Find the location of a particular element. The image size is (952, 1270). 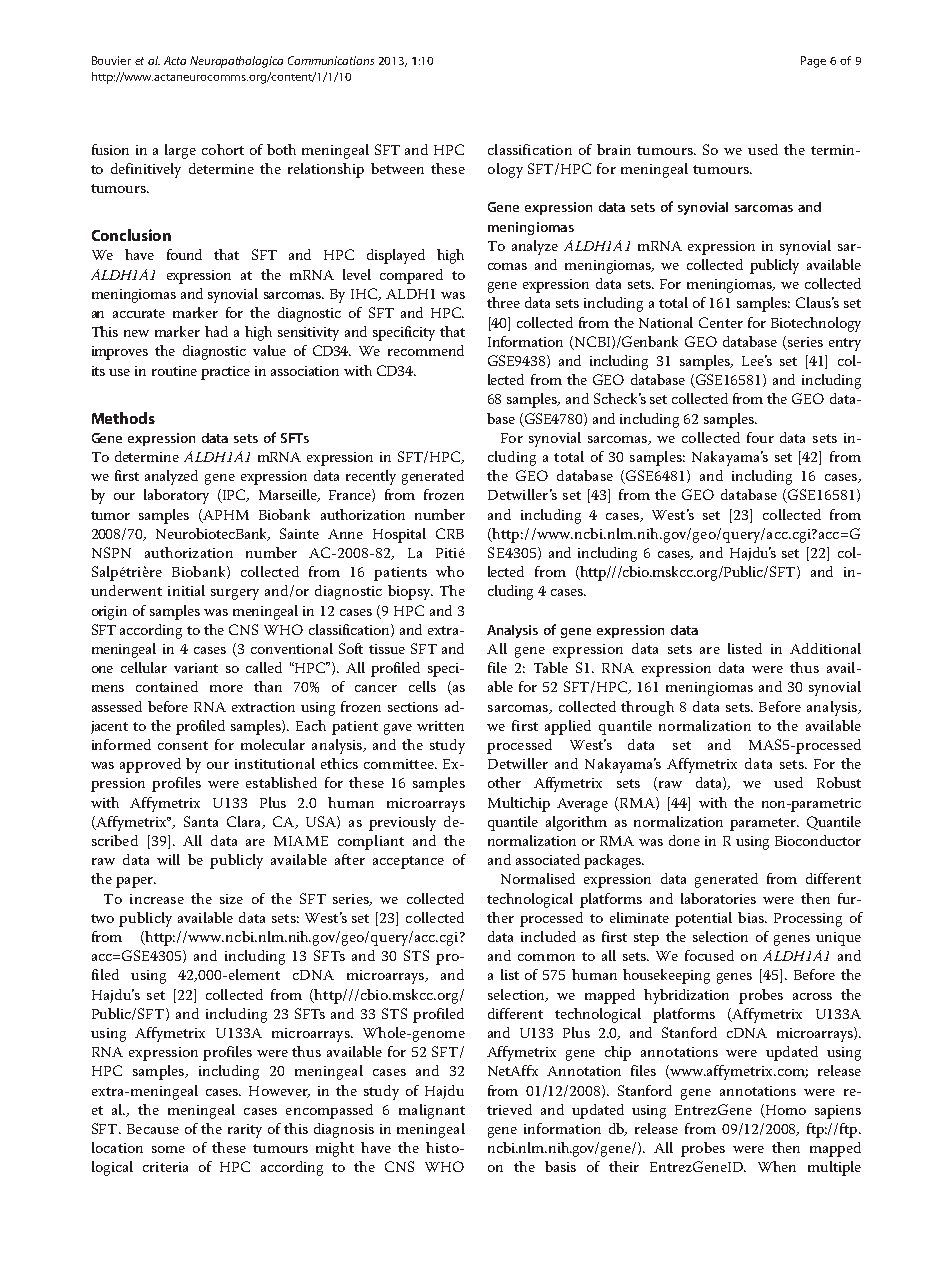

Santa is located at coordinates (201, 821).
